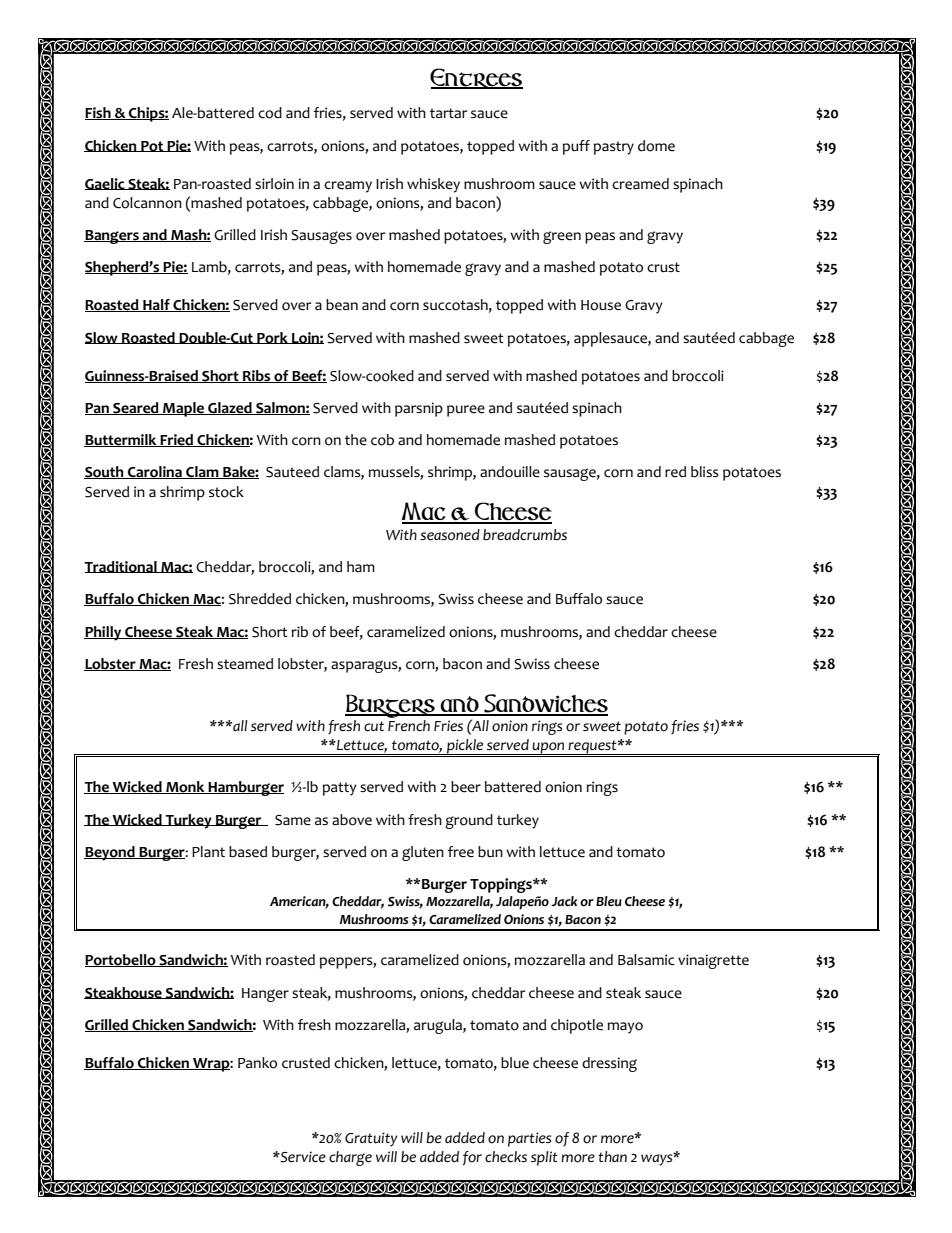 This screenshot has width=952, height=1233. What do you see at coordinates (183, 409) in the screenshot?
I see `Maple` at bounding box center [183, 409].
